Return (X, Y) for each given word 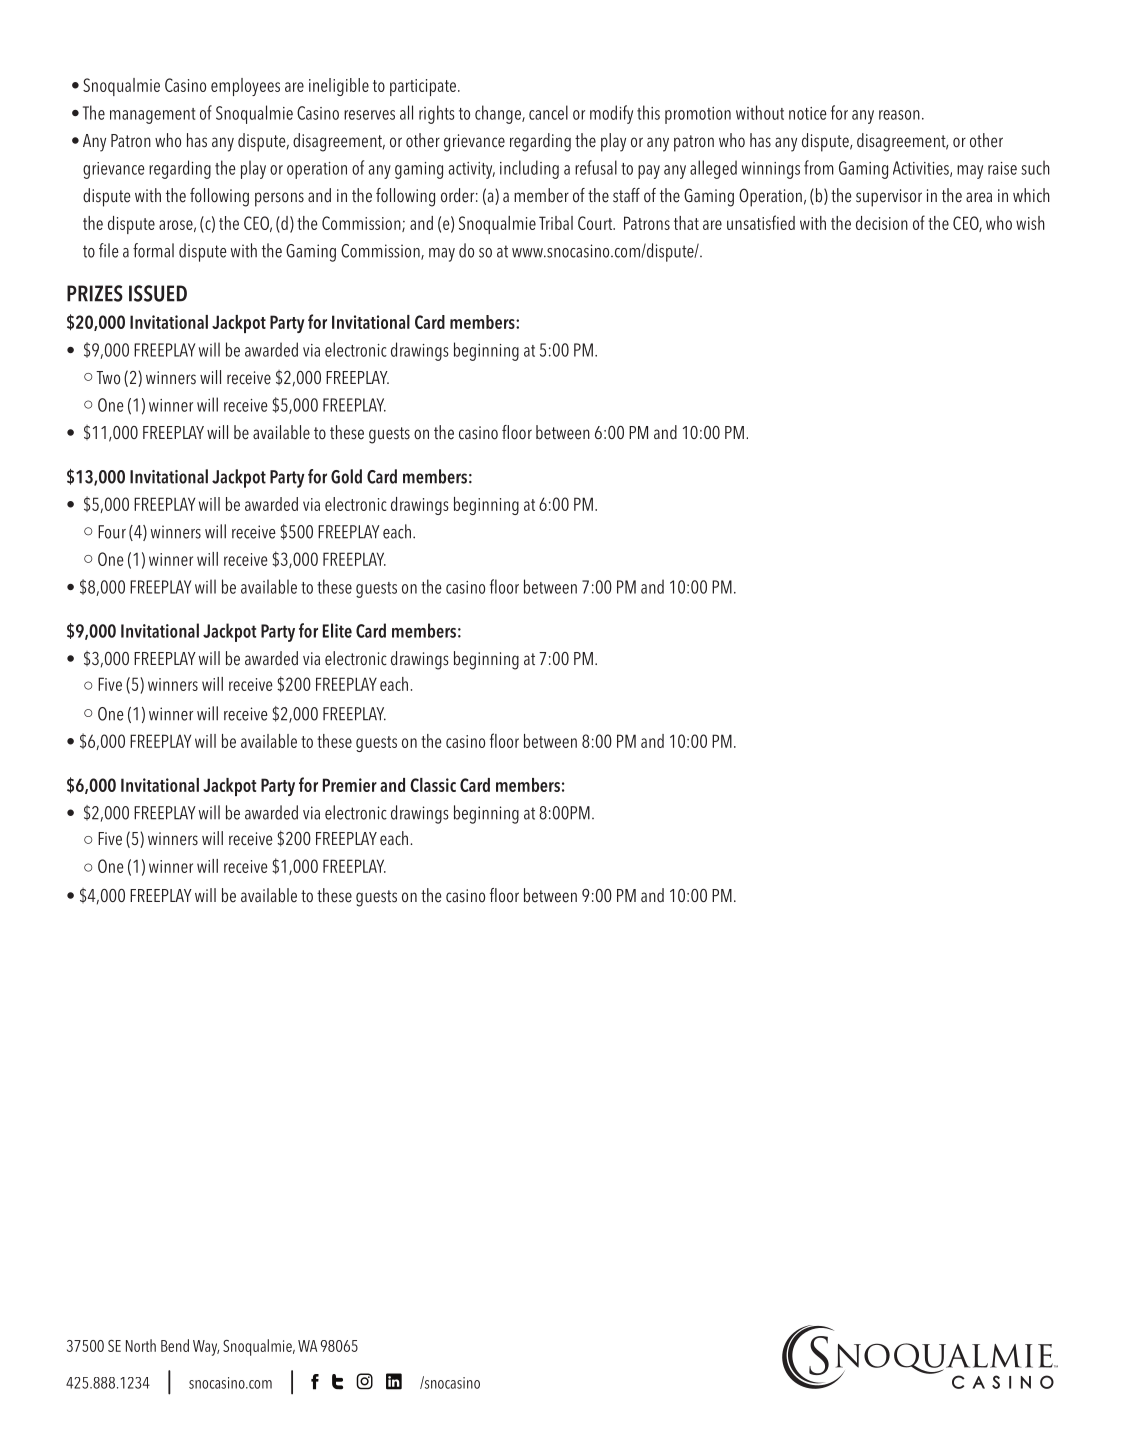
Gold (346, 476)
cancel (548, 112)
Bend (175, 1345)
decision (882, 223)
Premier (350, 785)
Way (206, 1348)
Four (112, 532)
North (141, 1345)
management (152, 116)
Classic (433, 785)
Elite (337, 630)
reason (899, 115)
